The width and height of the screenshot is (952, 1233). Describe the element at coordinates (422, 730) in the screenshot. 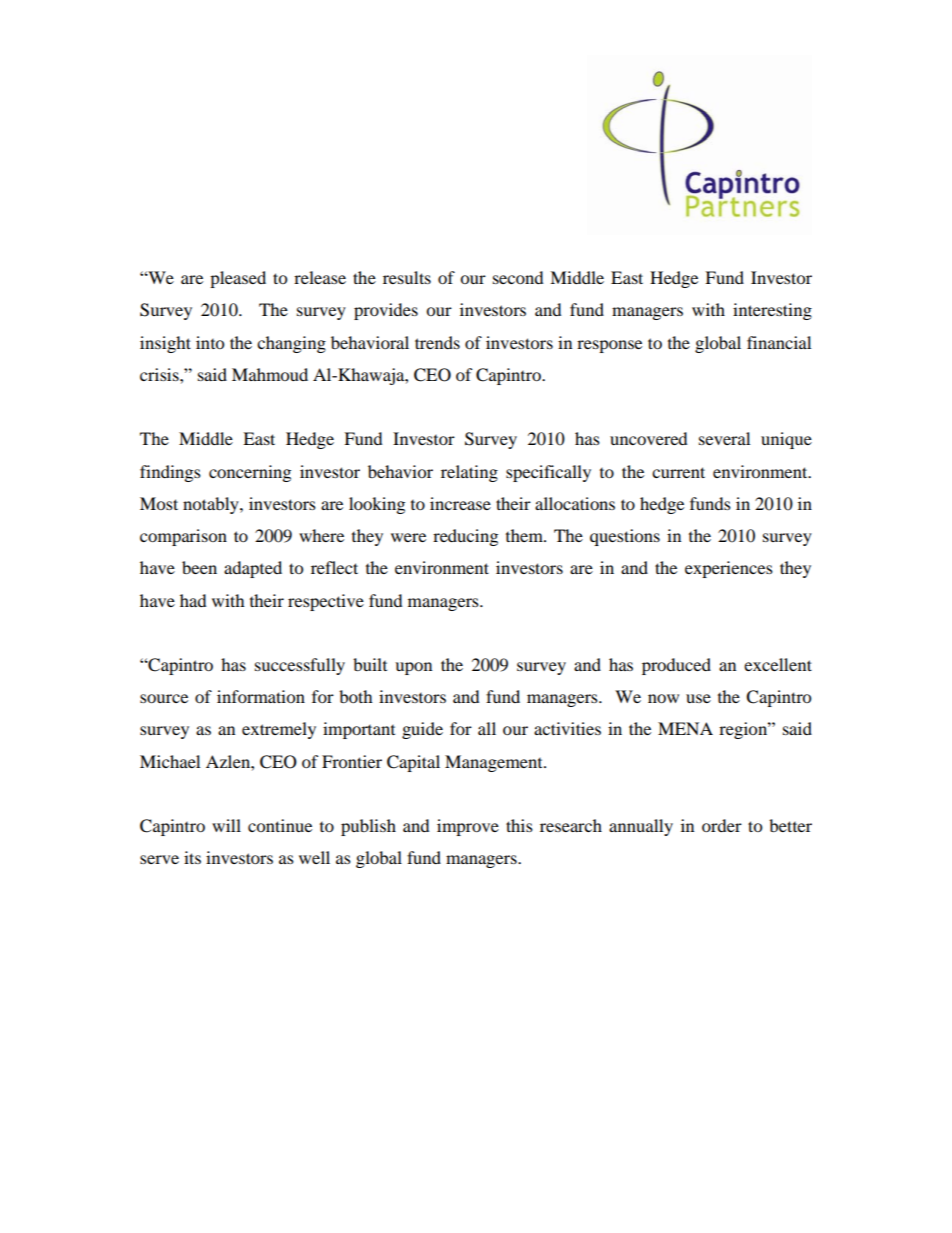

I see `guide` at that location.
